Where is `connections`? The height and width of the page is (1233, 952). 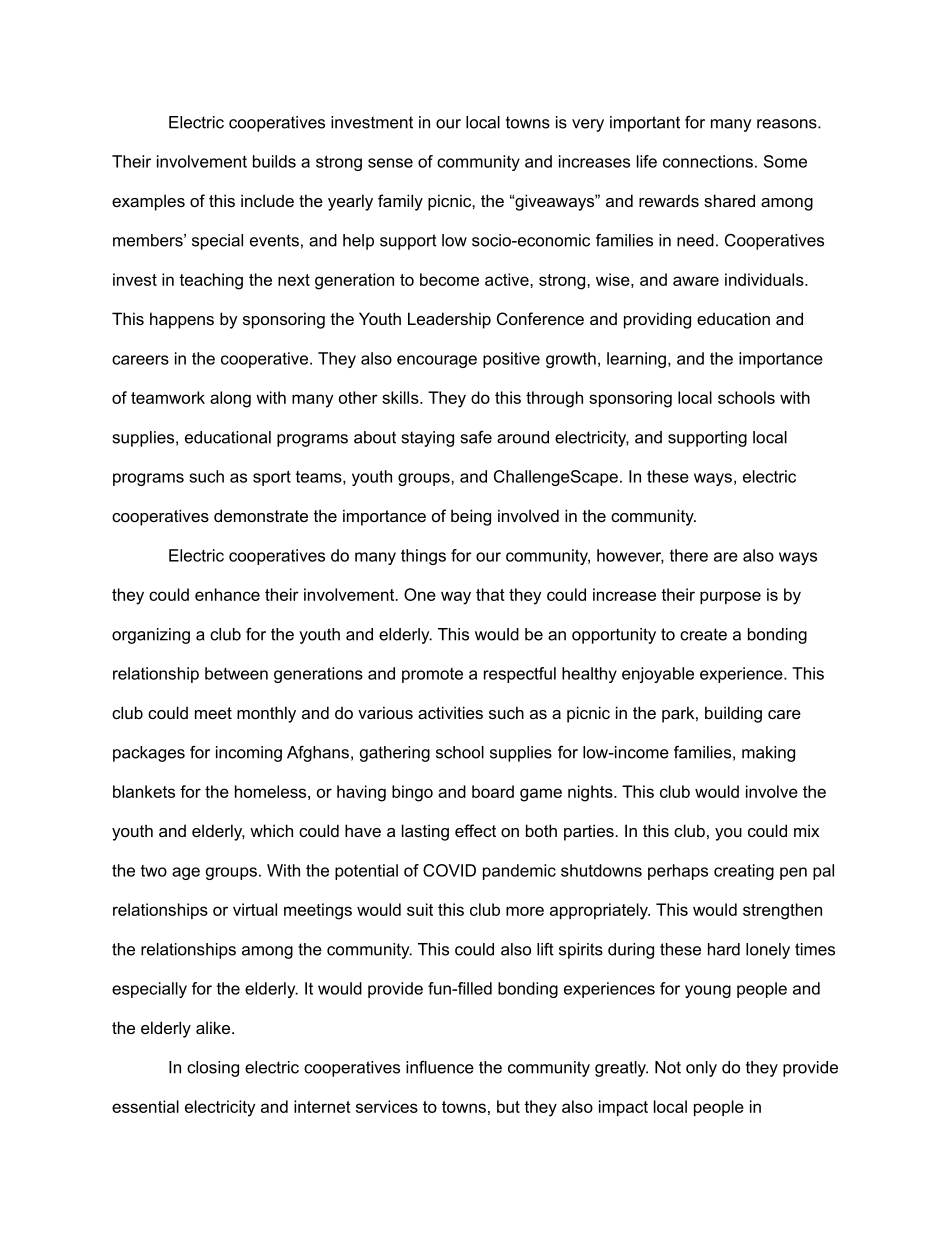
connections is located at coordinates (708, 161).
